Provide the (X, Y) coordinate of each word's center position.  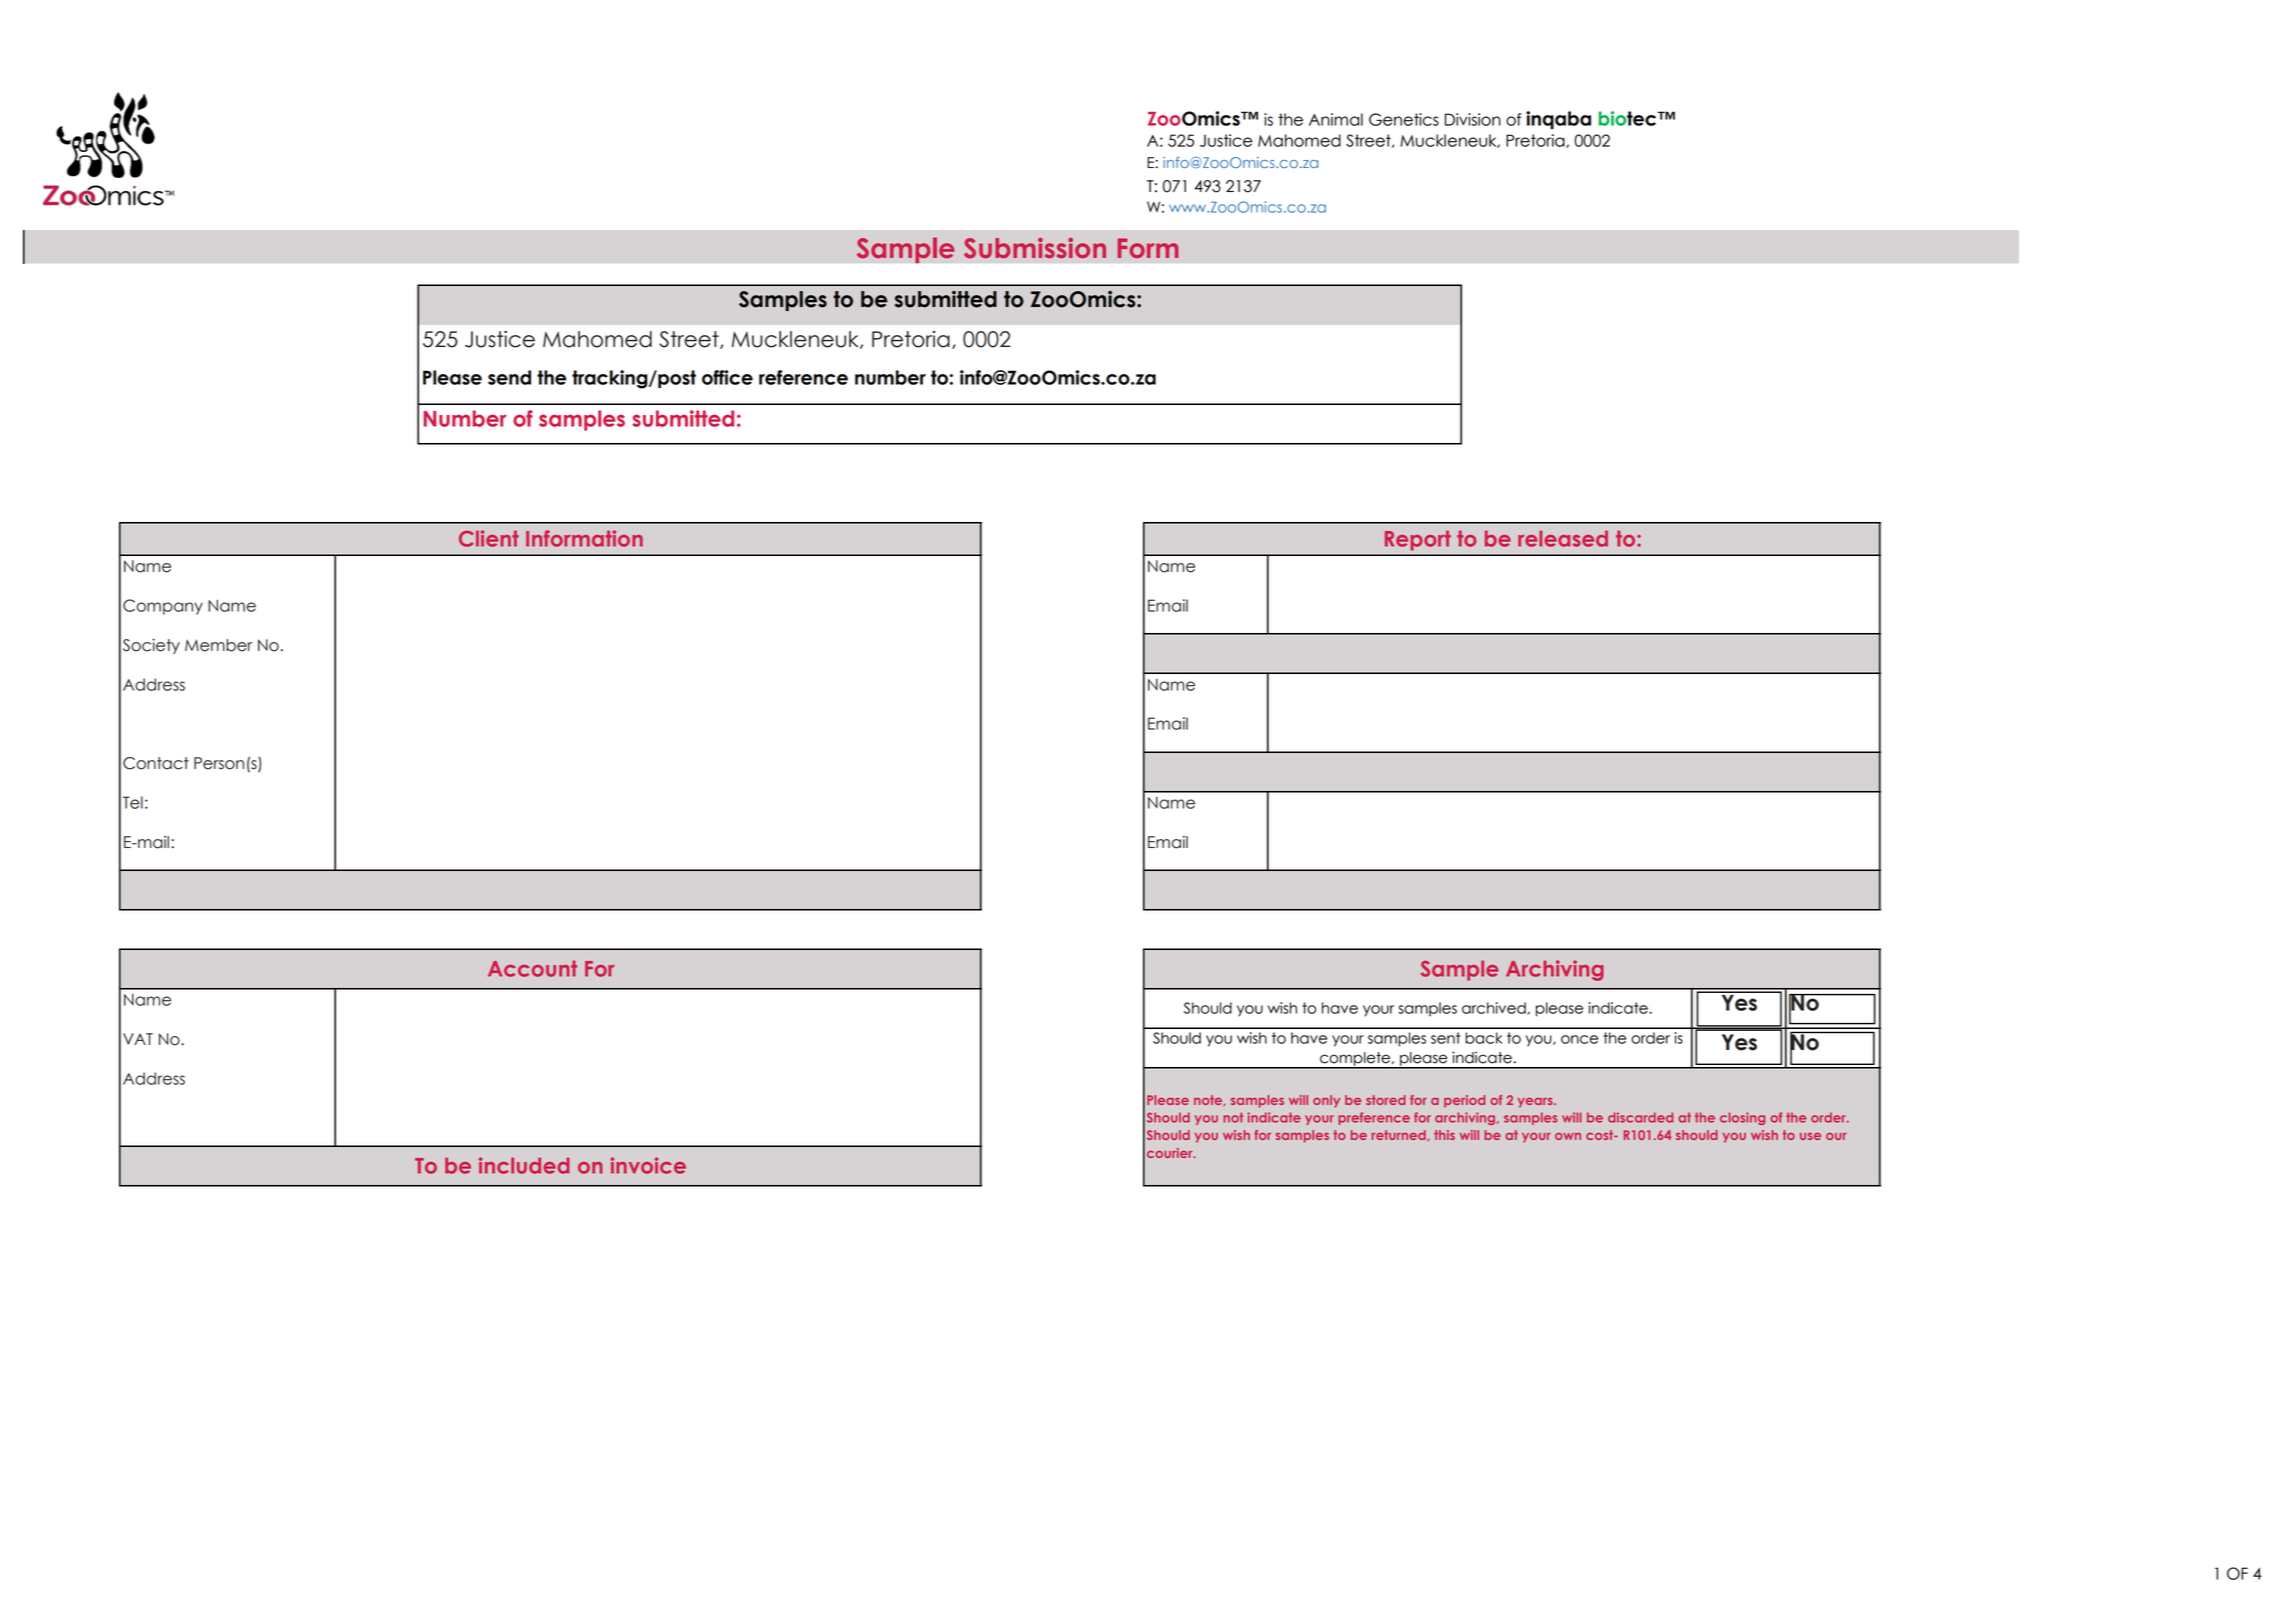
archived (1495, 1008)
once (1579, 1039)
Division (1473, 119)
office (727, 377)
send (509, 377)
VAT (138, 1039)
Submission (1035, 248)
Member (218, 645)
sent (1445, 1038)
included (524, 1165)
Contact (156, 763)
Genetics (1404, 119)
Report (1418, 540)
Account (532, 968)
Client (489, 538)
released (1563, 538)
